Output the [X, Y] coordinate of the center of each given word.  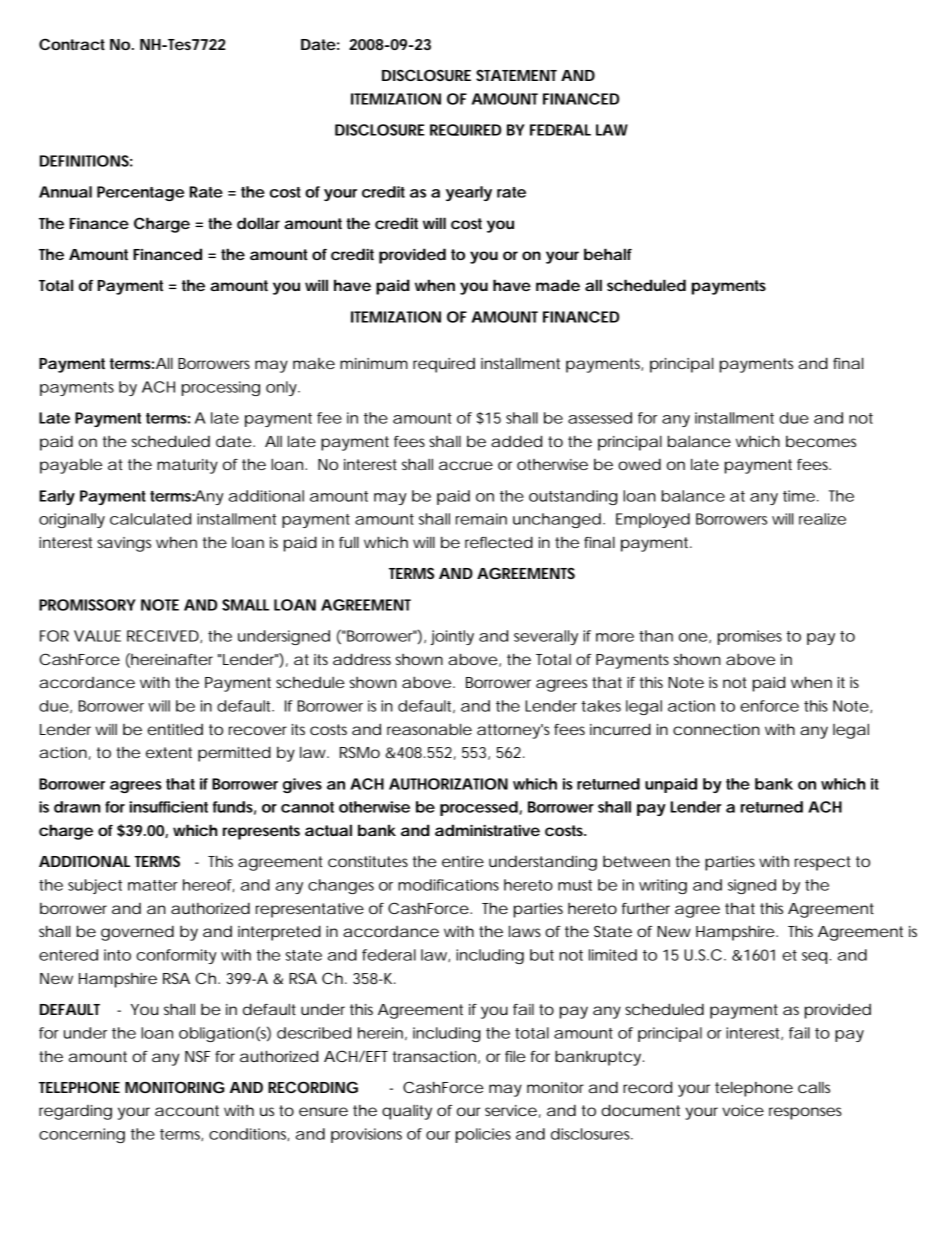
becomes [821, 441]
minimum [374, 363]
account [187, 1110]
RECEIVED [163, 636]
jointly [452, 637]
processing [221, 388]
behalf [608, 254]
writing [663, 886]
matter [153, 885]
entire [463, 861]
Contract [72, 44]
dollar [258, 223]
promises [750, 637]
